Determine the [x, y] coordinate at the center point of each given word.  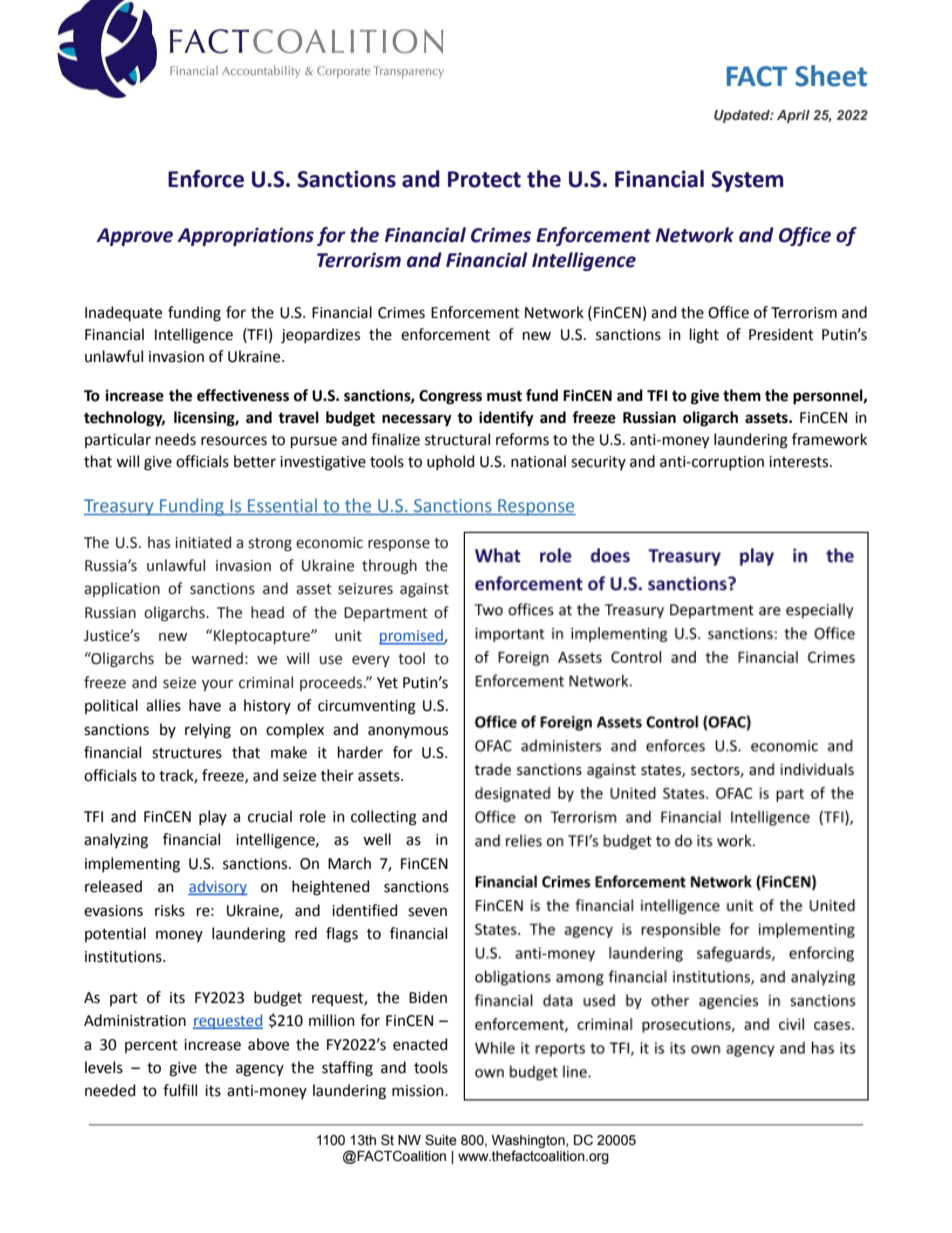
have [205, 705]
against [424, 590]
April [793, 116]
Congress [450, 397]
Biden [428, 997]
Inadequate [123, 313]
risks [170, 910]
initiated [203, 542]
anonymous [408, 732]
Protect [484, 179]
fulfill [180, 1090]
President [781, 334]
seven [427, 912]
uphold [450, 462]
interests [800, 462]
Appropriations [245, 236]
